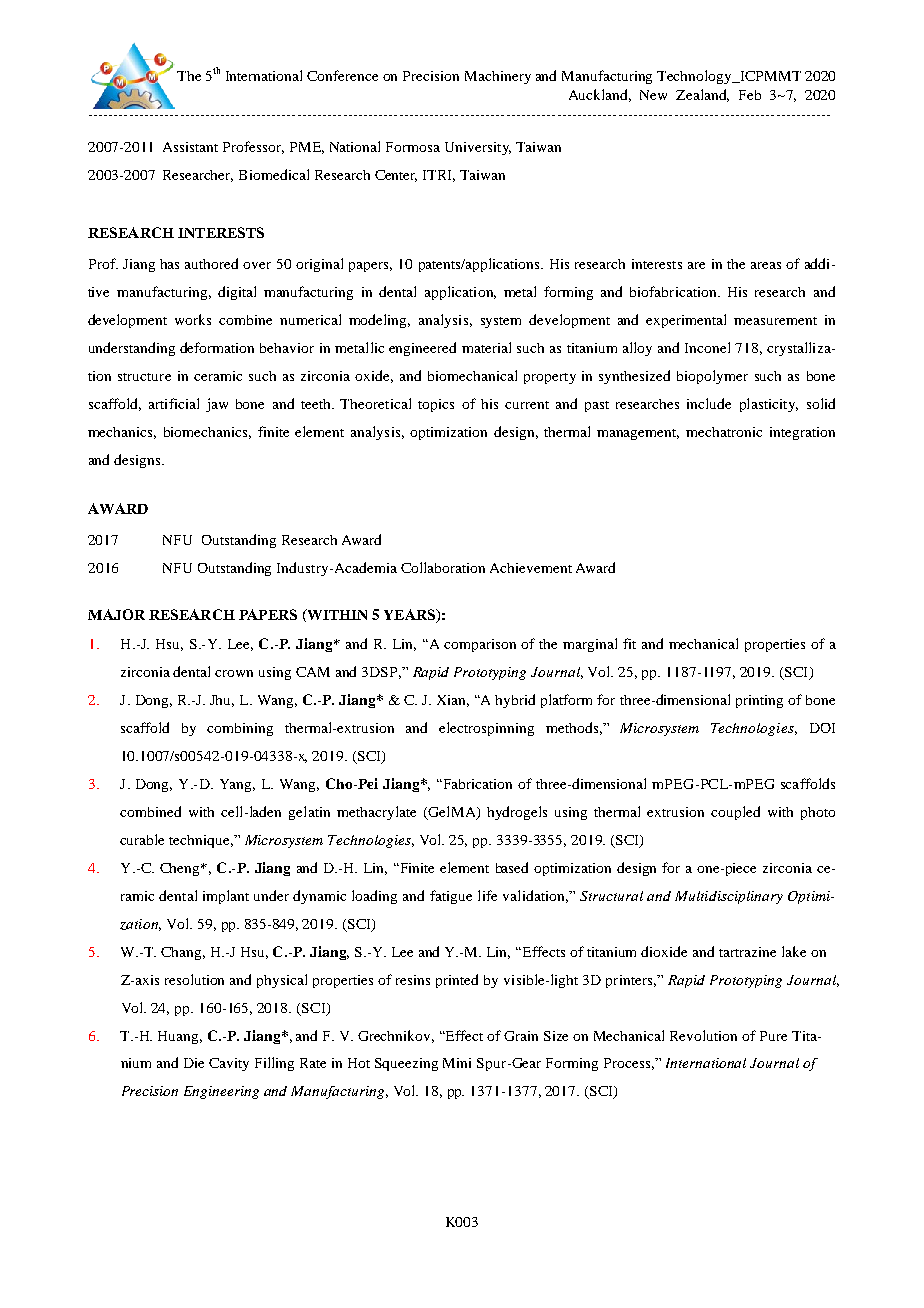 This page has height=1308, width=924. I want to click on Assistant, so click(190, 147).
